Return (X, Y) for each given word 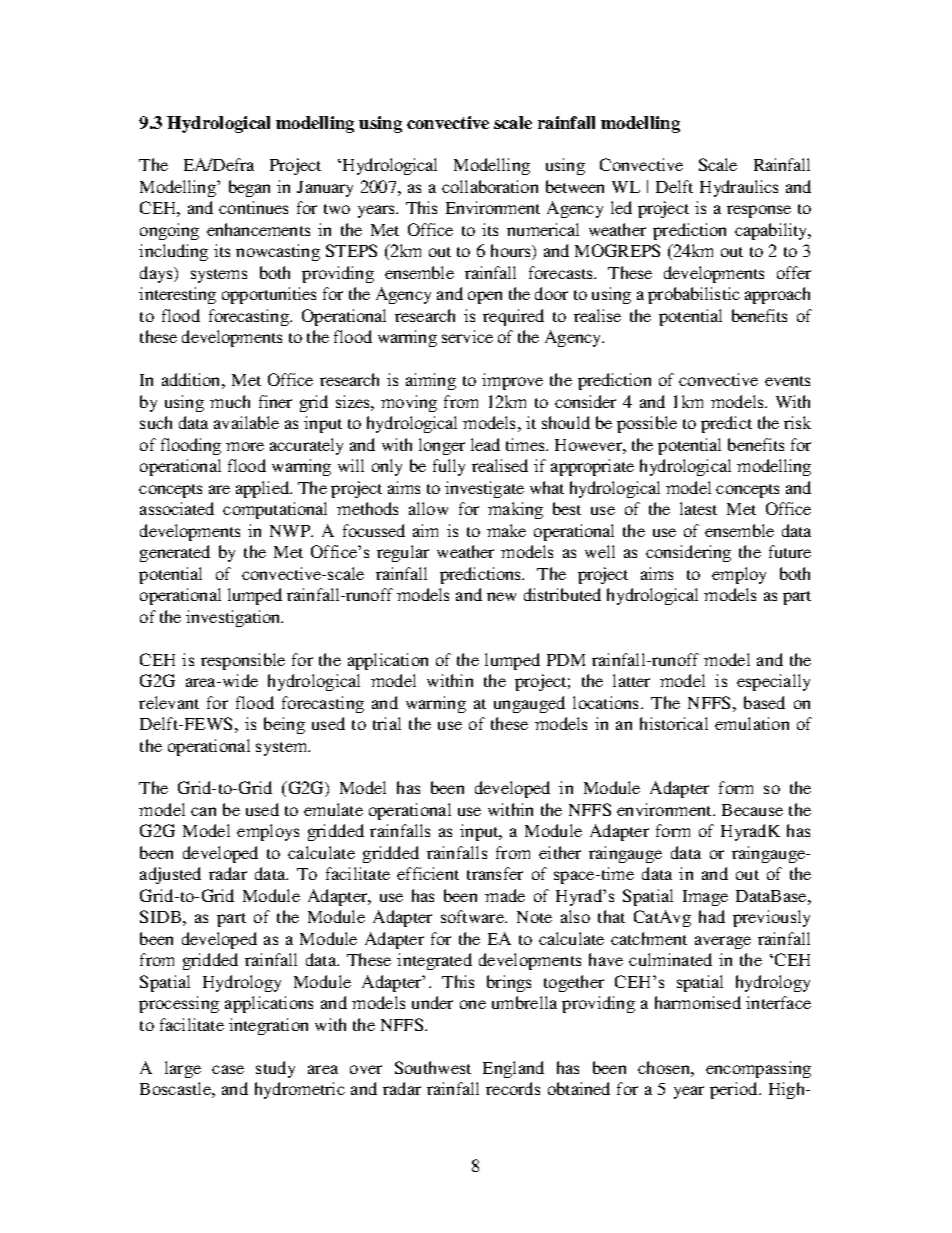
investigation (234, 618)
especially (773, 682)
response (759, 211)
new (501, 596)
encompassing (758, 1069)
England (513, 1069)
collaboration (490, 186)
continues (253, 207)
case (228, 1069)
